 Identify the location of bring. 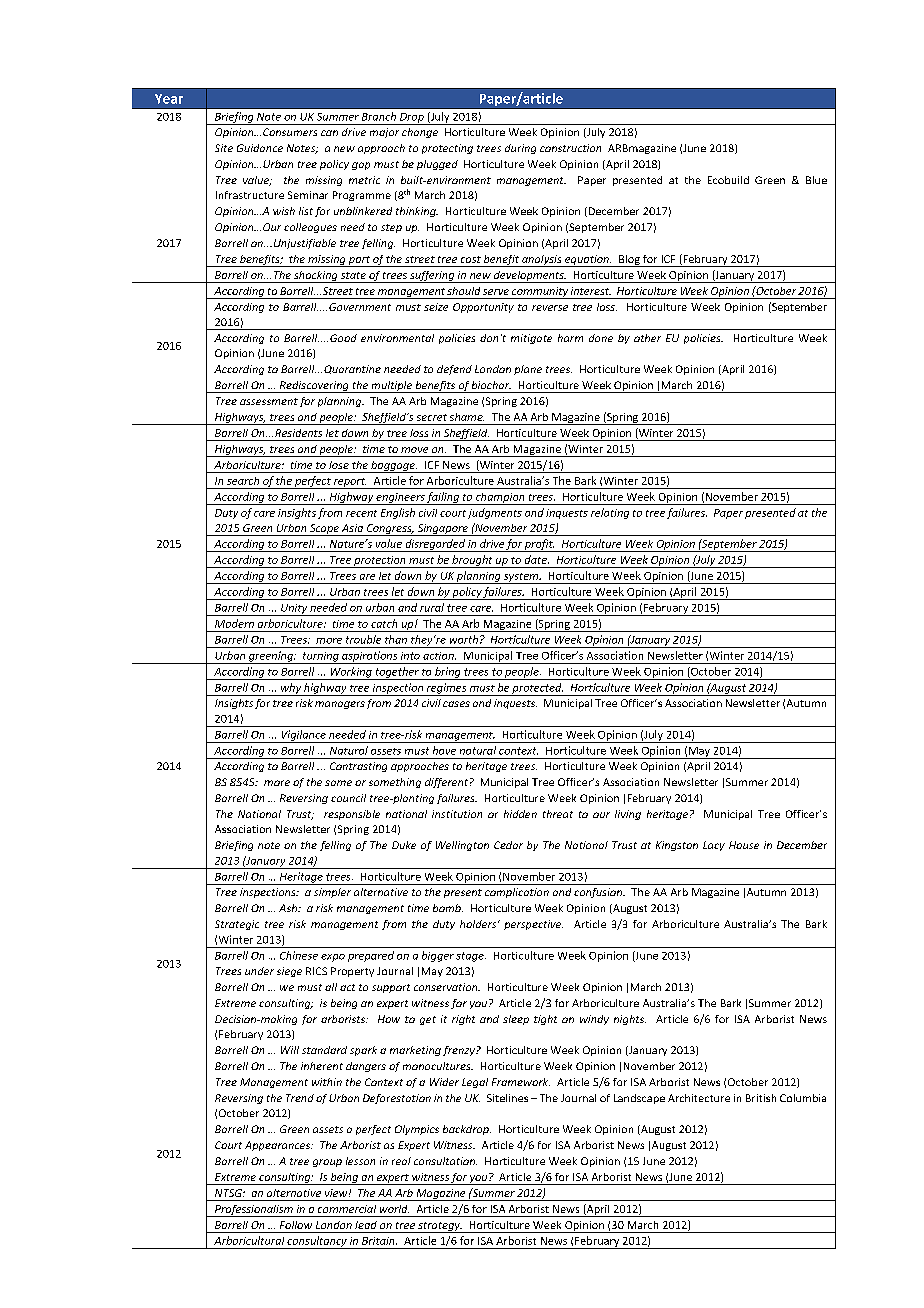
(448, 673).
